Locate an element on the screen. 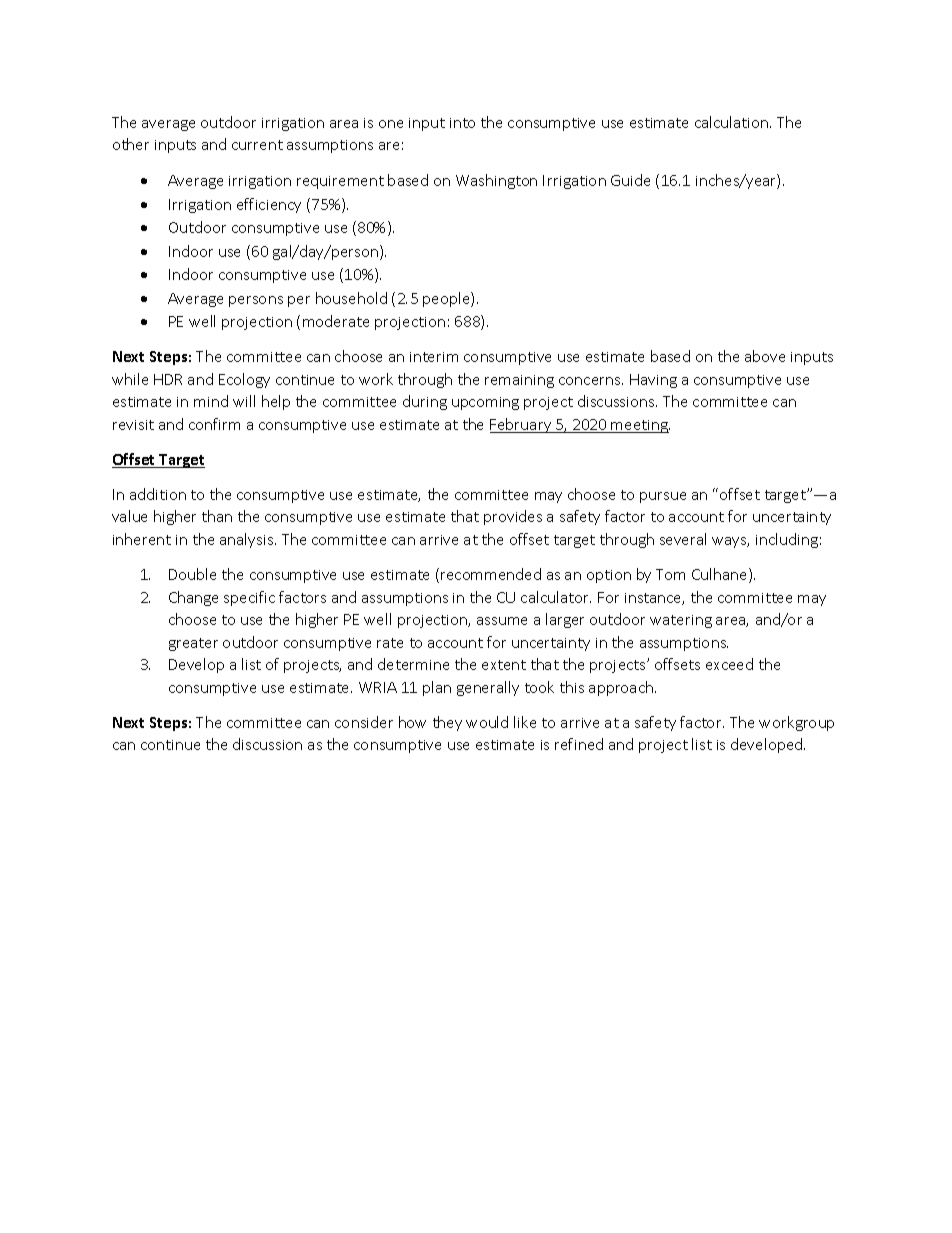  during is located at coordinates (425, 402).
